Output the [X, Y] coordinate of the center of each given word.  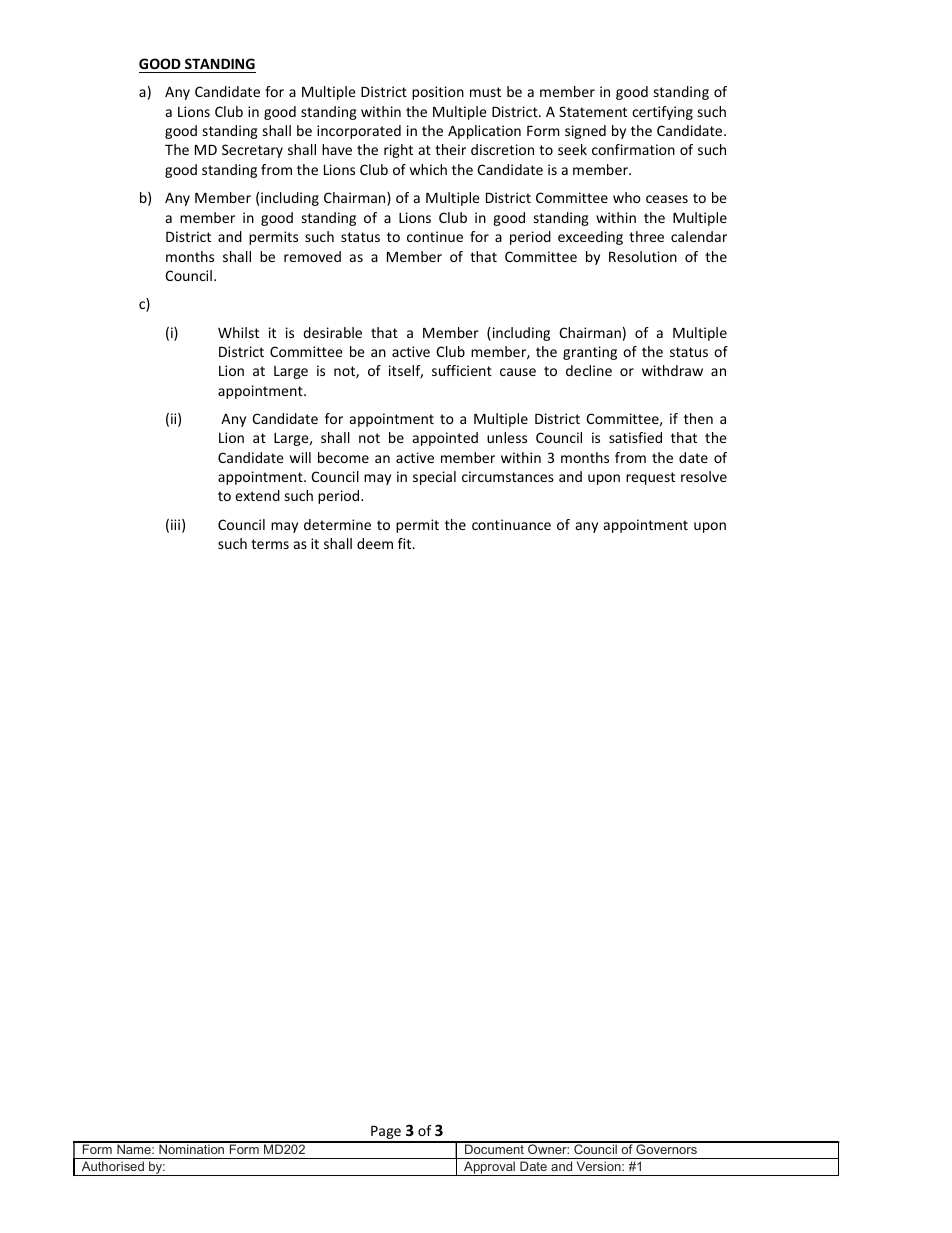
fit [406, 543]
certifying [662, 113]
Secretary [252, 151]
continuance [511, 524]
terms [270, 544]
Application [484, 132]
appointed [445, 439]
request [650, 478]
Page [386, 1134]
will [300, 457]
